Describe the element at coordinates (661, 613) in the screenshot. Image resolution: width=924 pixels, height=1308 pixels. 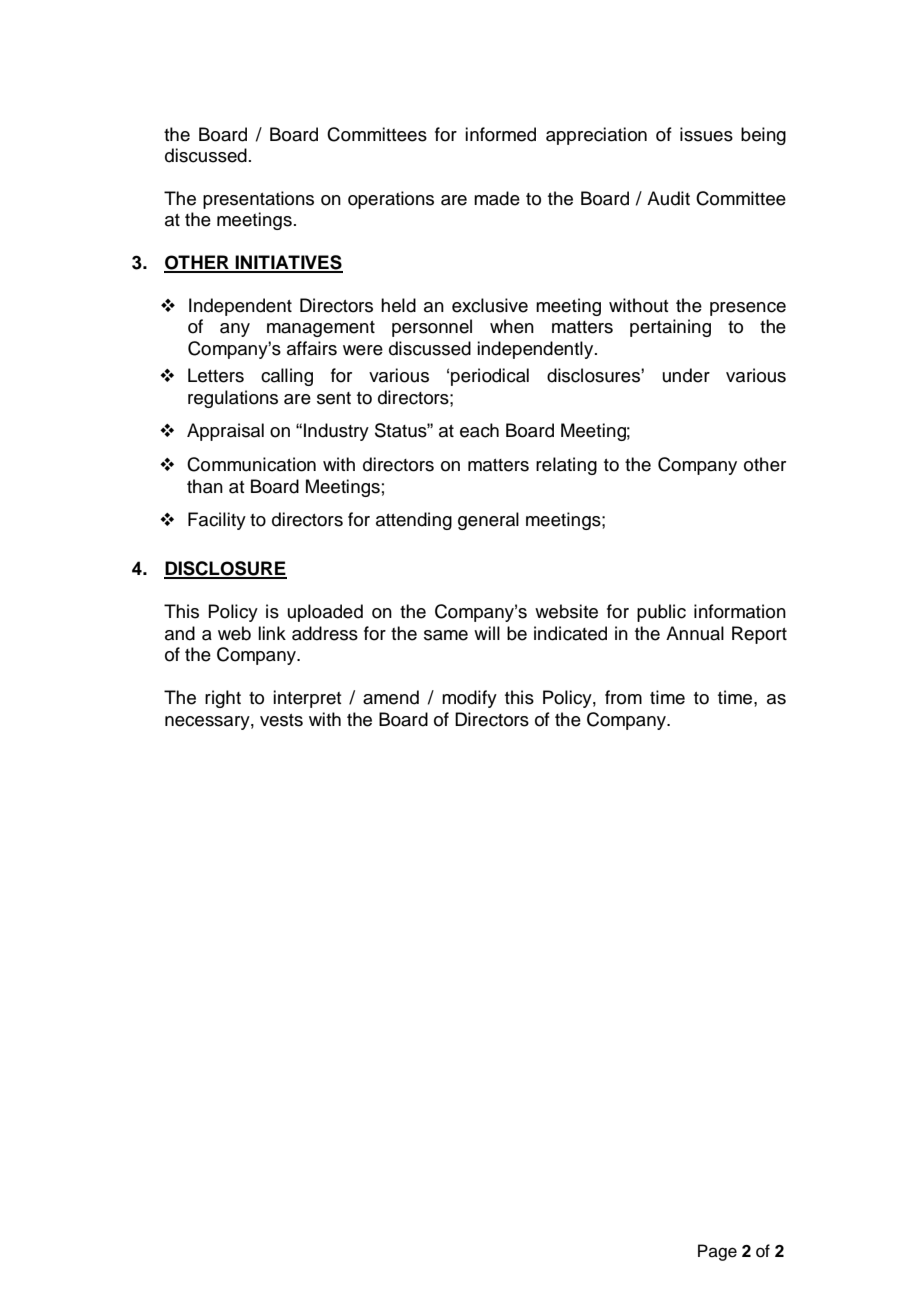
I see `public` at that location.
